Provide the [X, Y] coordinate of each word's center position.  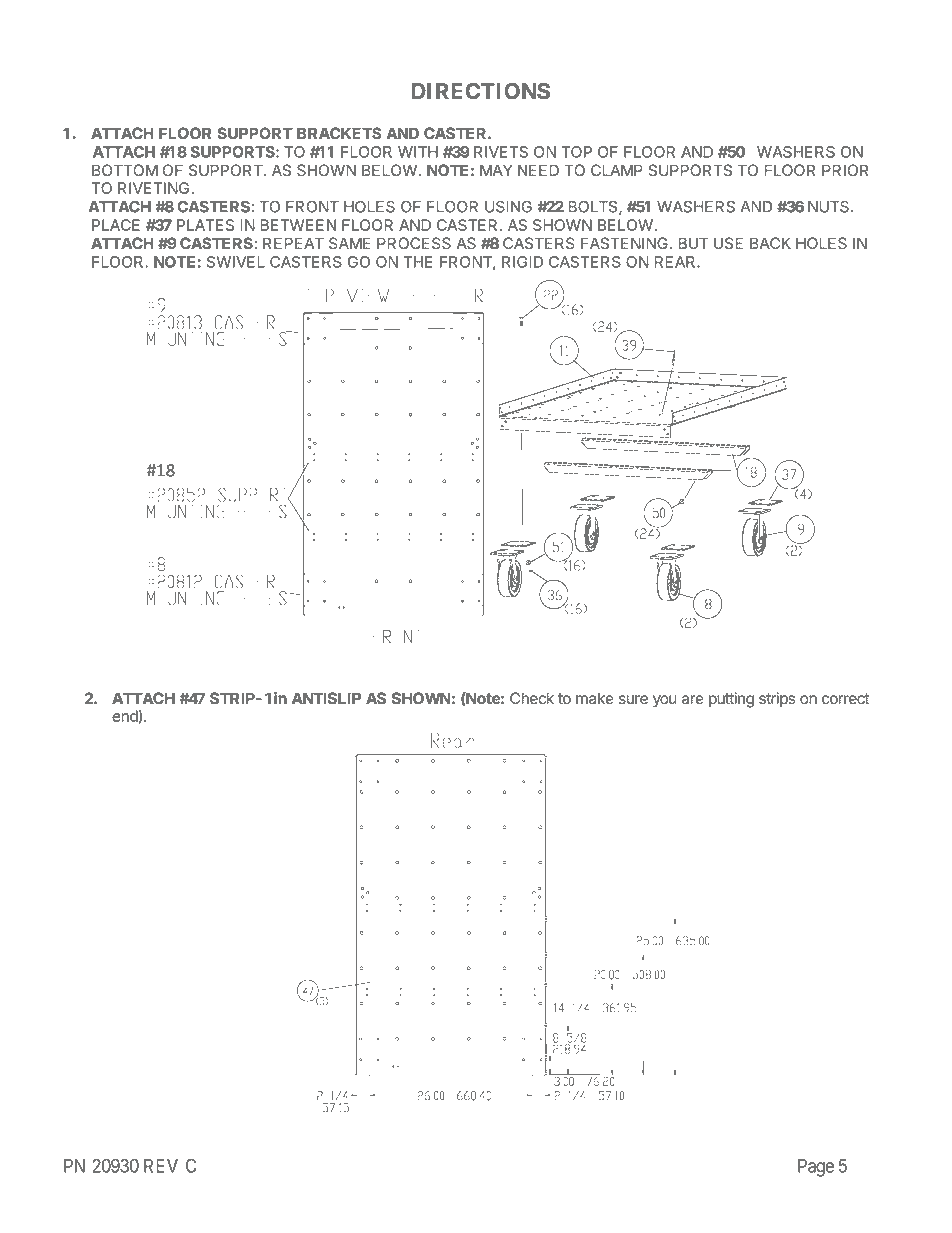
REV [161, 1166]
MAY [496, 170]
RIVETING [155, 188]
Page [816, 1168]
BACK [770, 243]
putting [731, 700]
